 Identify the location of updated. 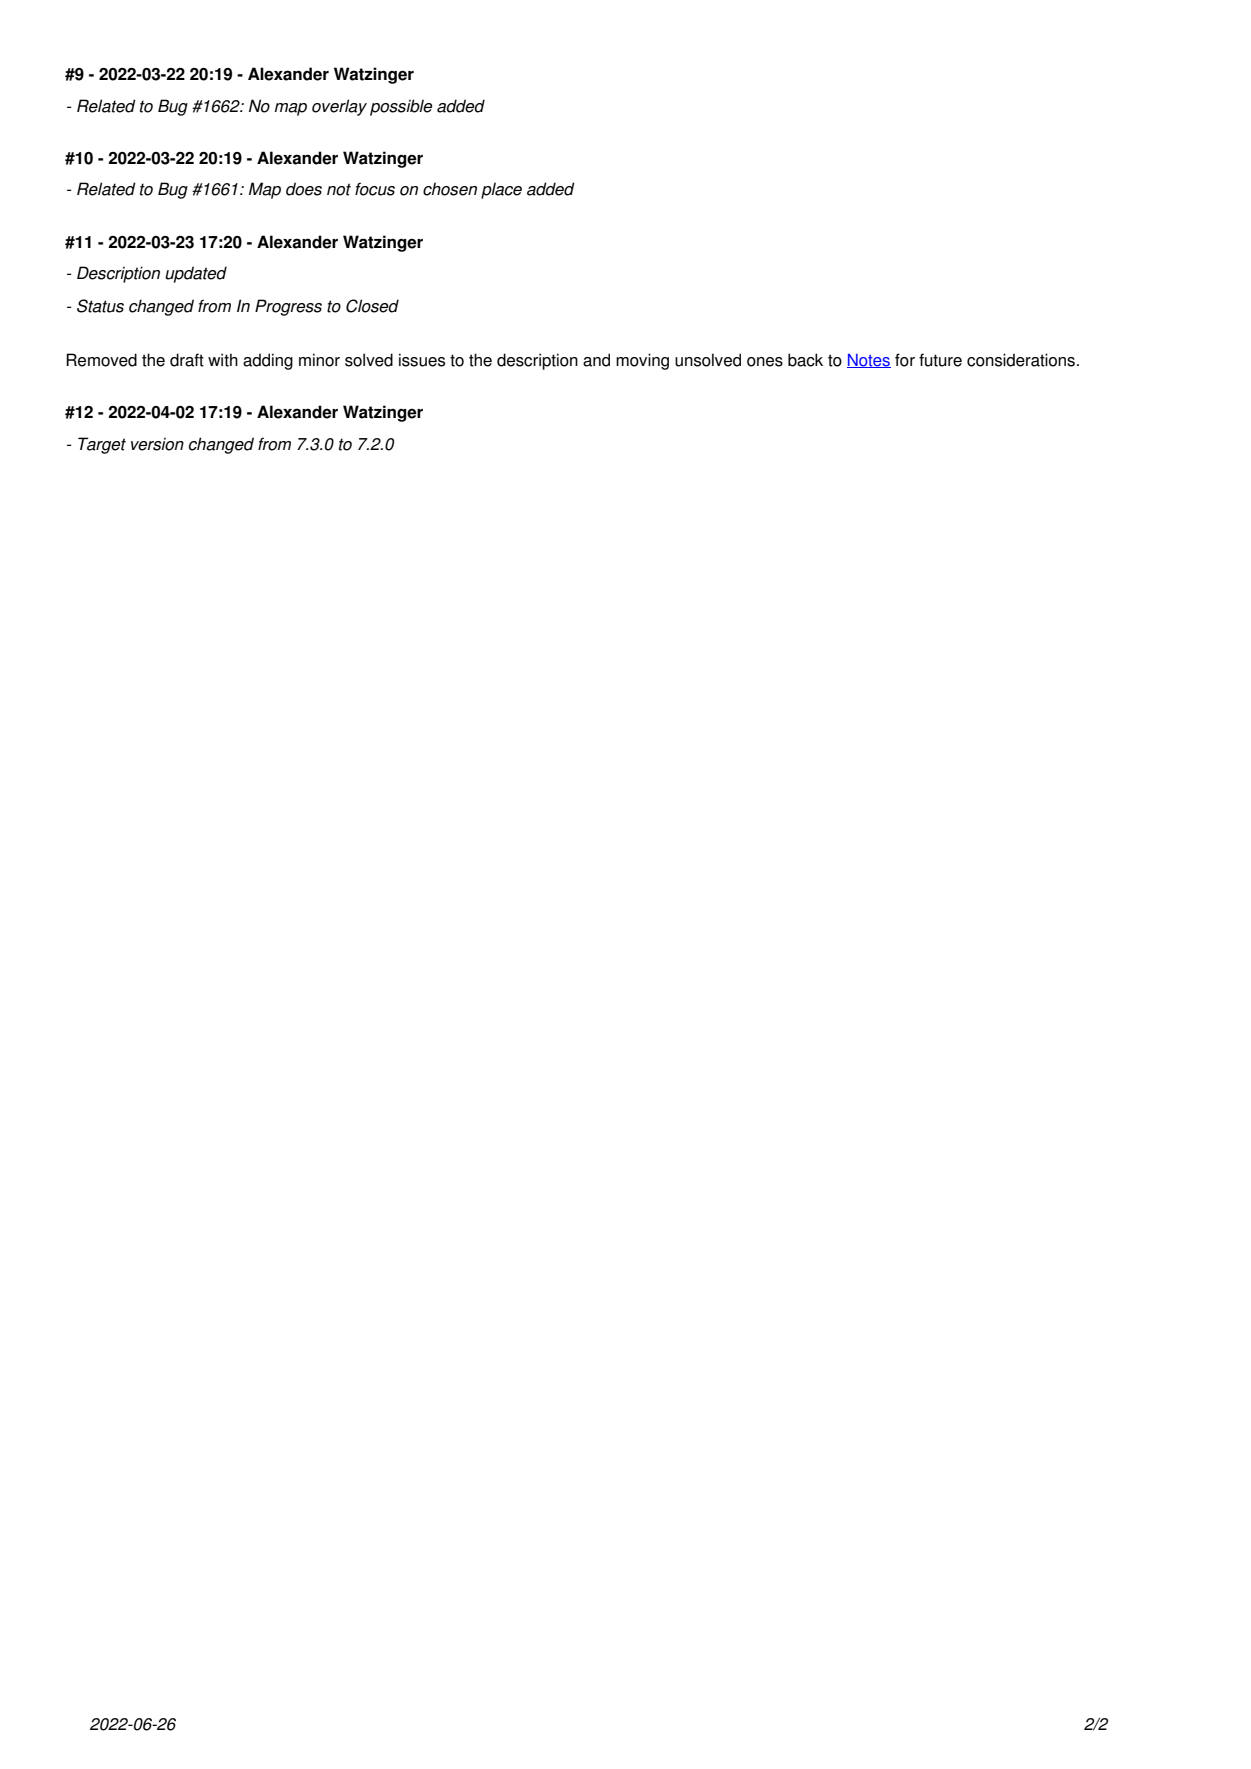
(196, 274).
